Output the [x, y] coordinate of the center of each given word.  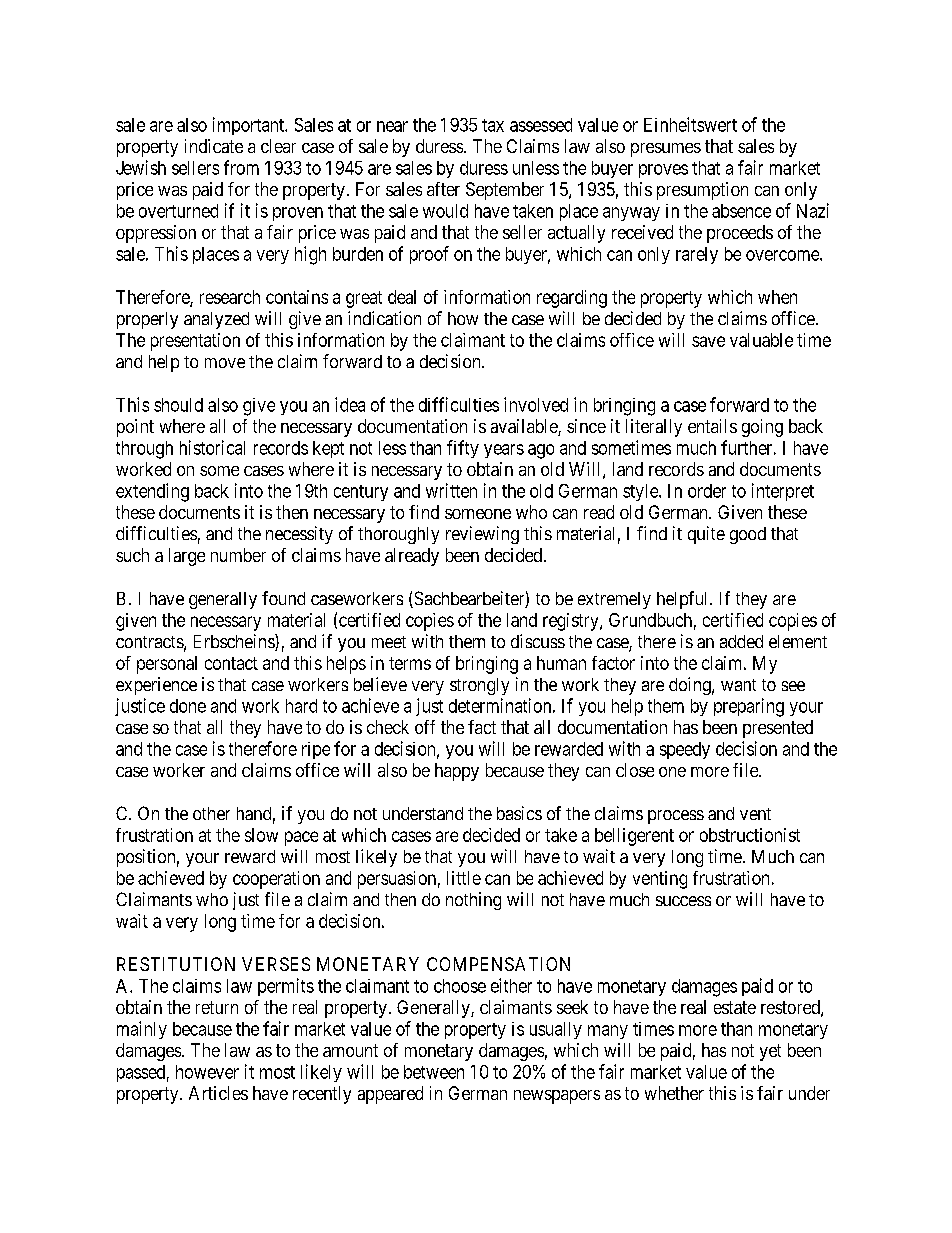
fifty [463, 449]
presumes [666, 150]
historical [212, 447]
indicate [214, 146]
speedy [685, 750]
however [207, 1072]
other [211, 813]
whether [674, 1093]
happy [457, 772]
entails [712, 426]
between [434, 1072]
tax [493, 125]
